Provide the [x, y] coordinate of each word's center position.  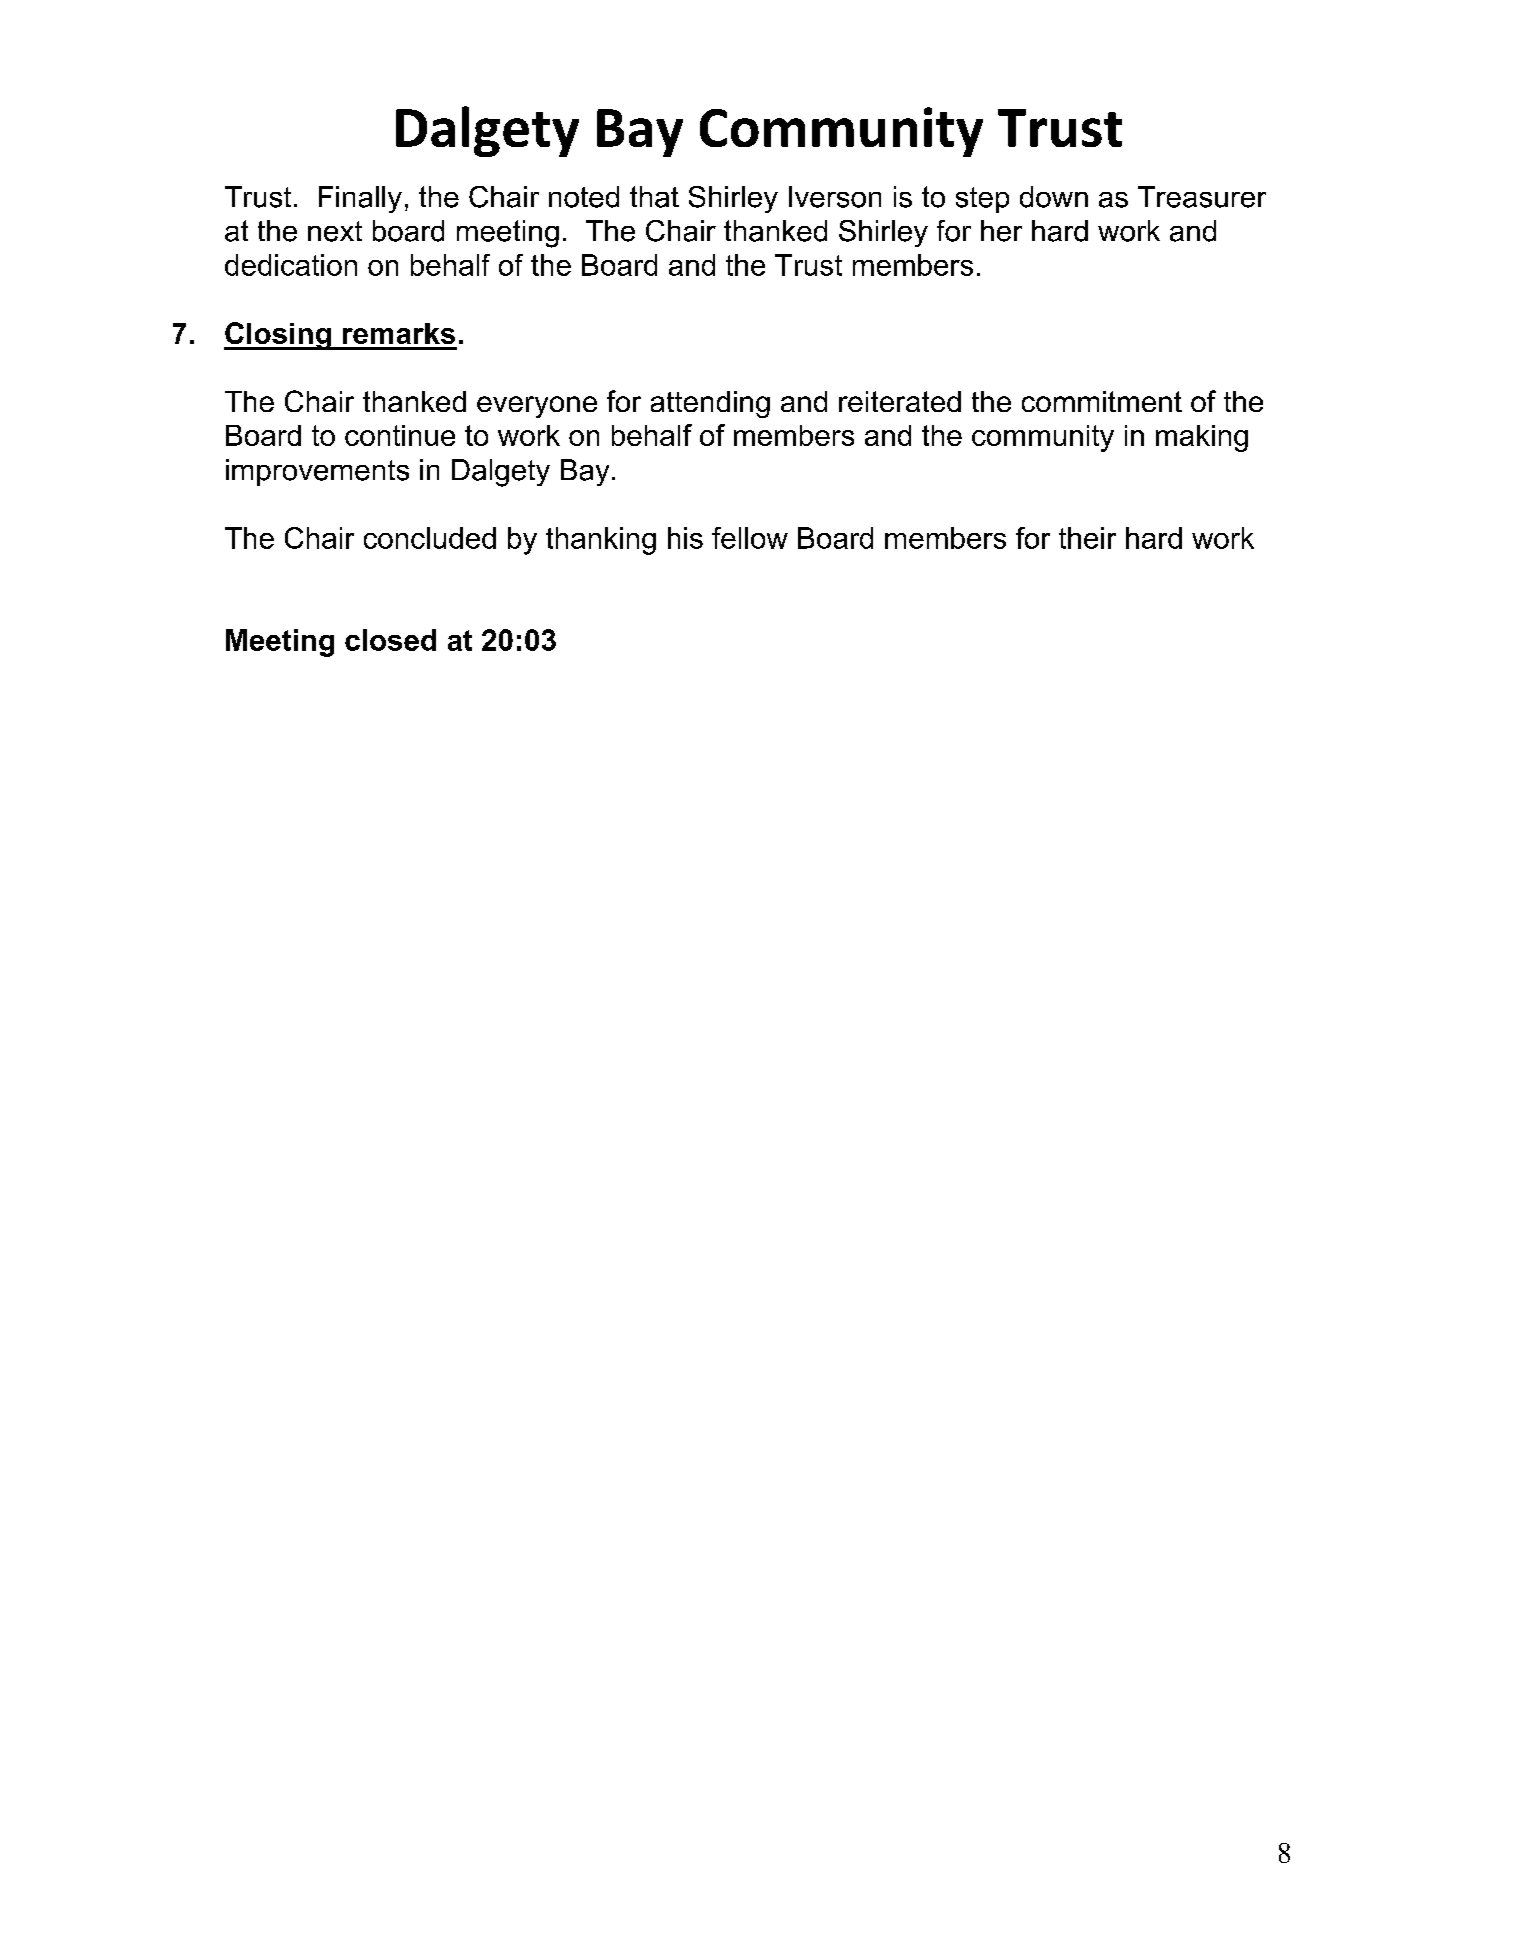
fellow [750, 538]
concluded [430, 538]
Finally [360, 199]
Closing [278, 336]
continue [400, 435]
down [1054, 197]
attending [710, 404]
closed [390, 640]
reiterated [900, 401]
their [1087, 538]
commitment [1102, 401]
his [685, 538]
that [654, 197]
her [1001, 231]
